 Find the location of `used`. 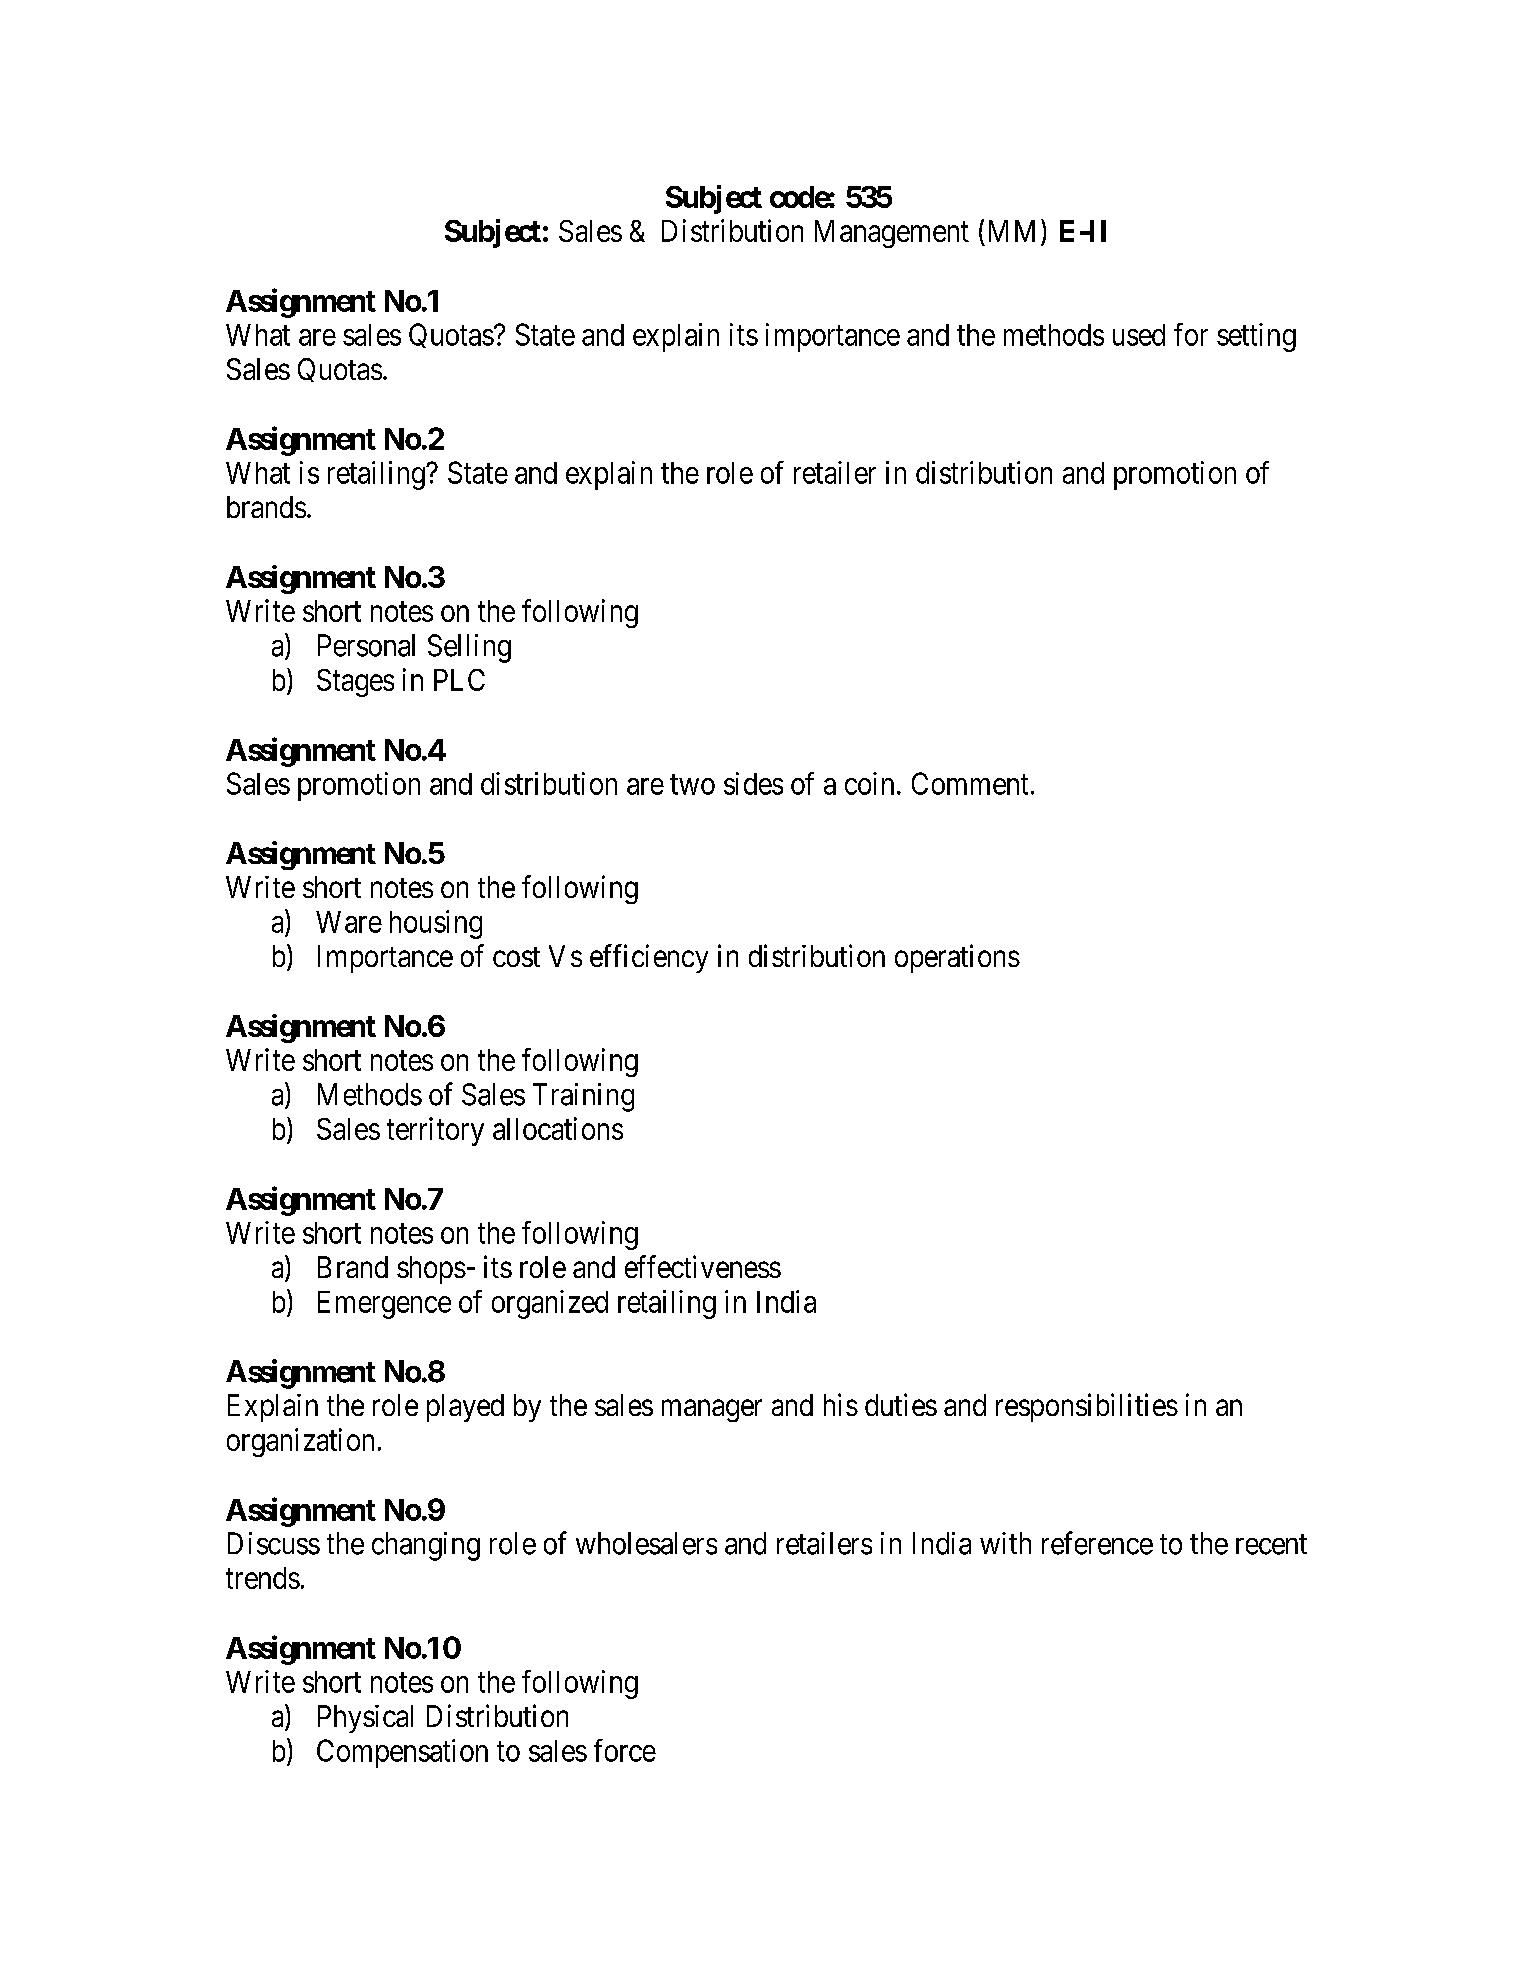

used is located at coordinates (1139, 335).
